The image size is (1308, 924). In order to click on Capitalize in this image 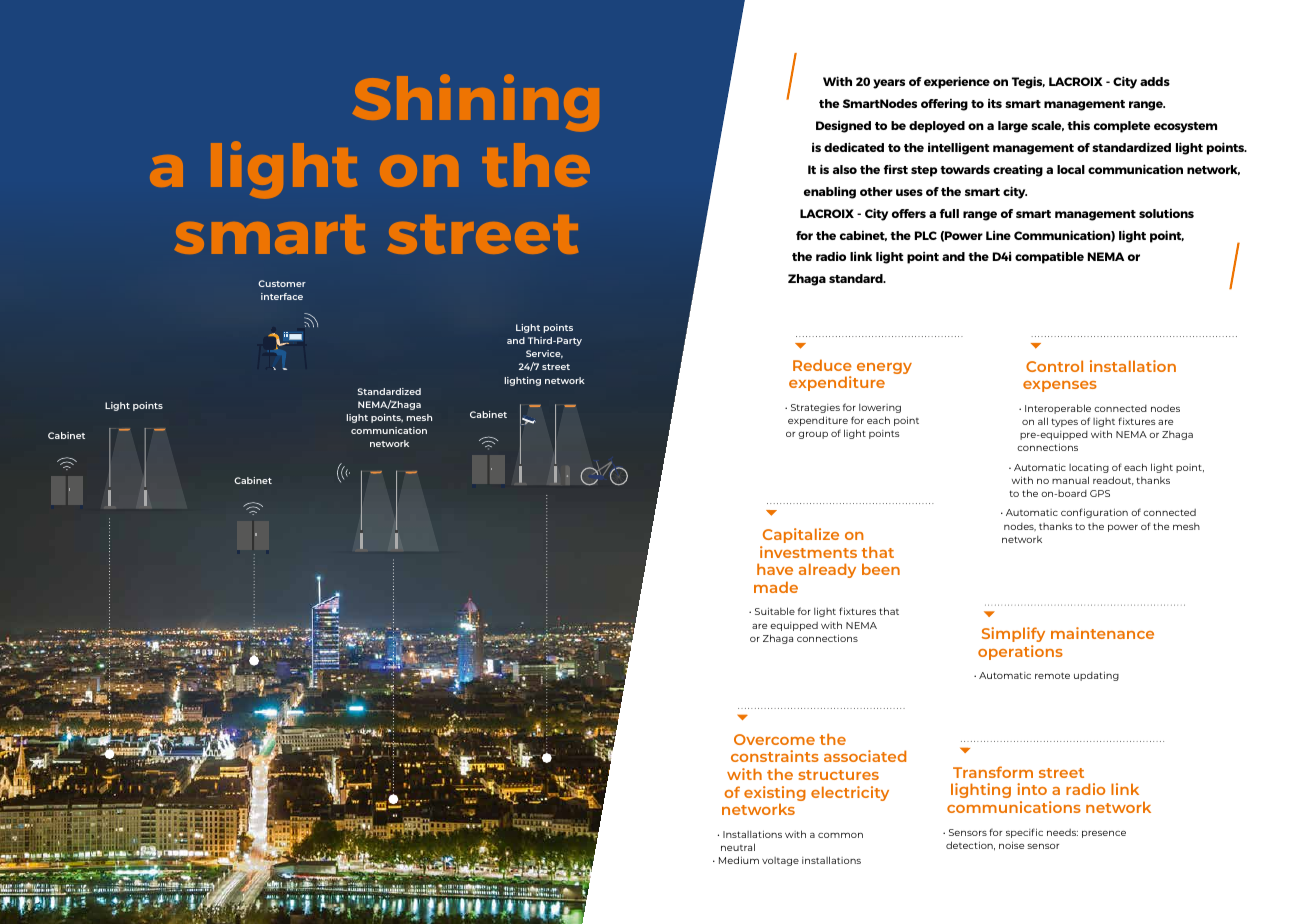, I will do `click(801, 535)`.
